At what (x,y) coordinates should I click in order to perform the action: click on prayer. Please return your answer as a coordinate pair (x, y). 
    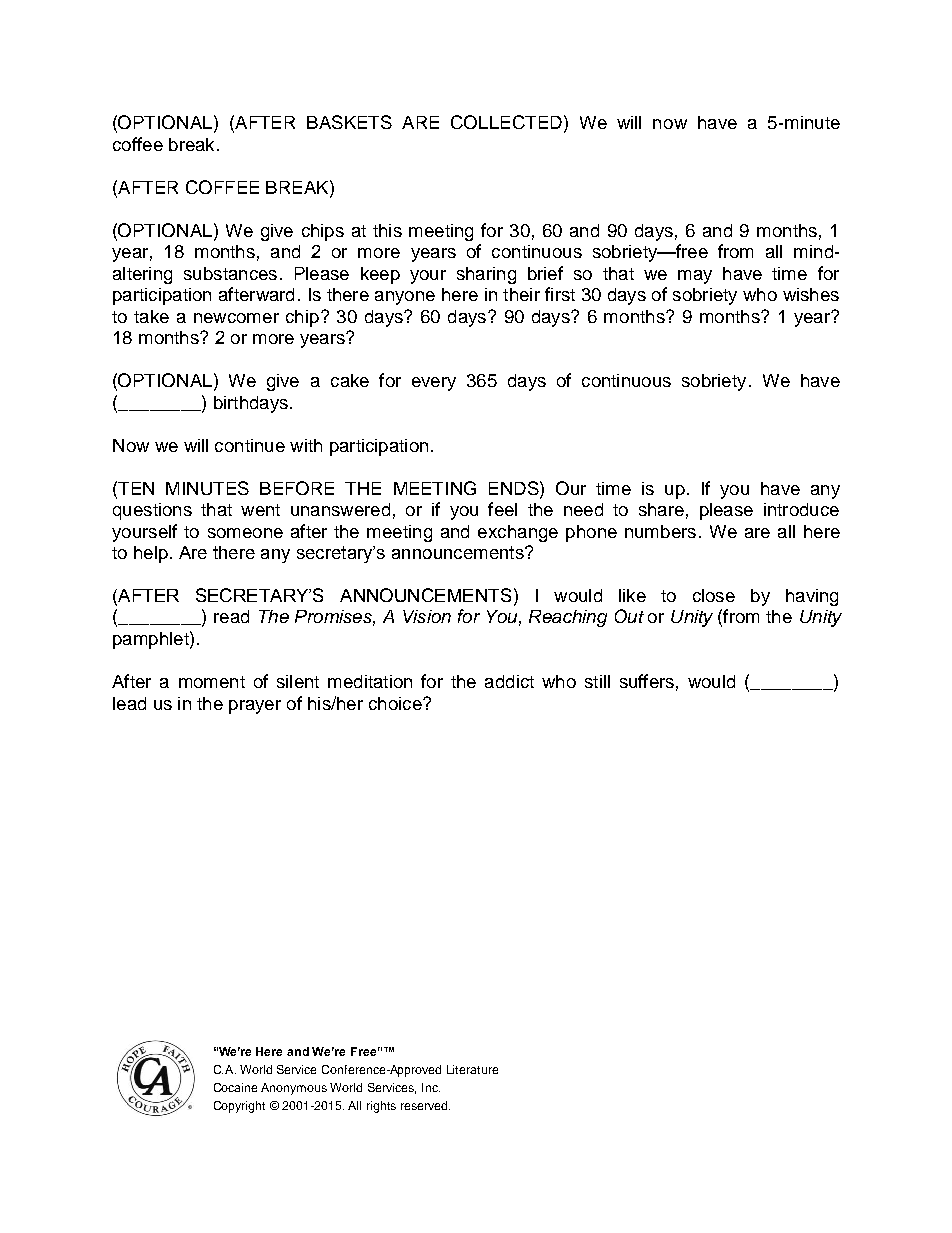
    Looking at the image, I should click on (255, 707).
